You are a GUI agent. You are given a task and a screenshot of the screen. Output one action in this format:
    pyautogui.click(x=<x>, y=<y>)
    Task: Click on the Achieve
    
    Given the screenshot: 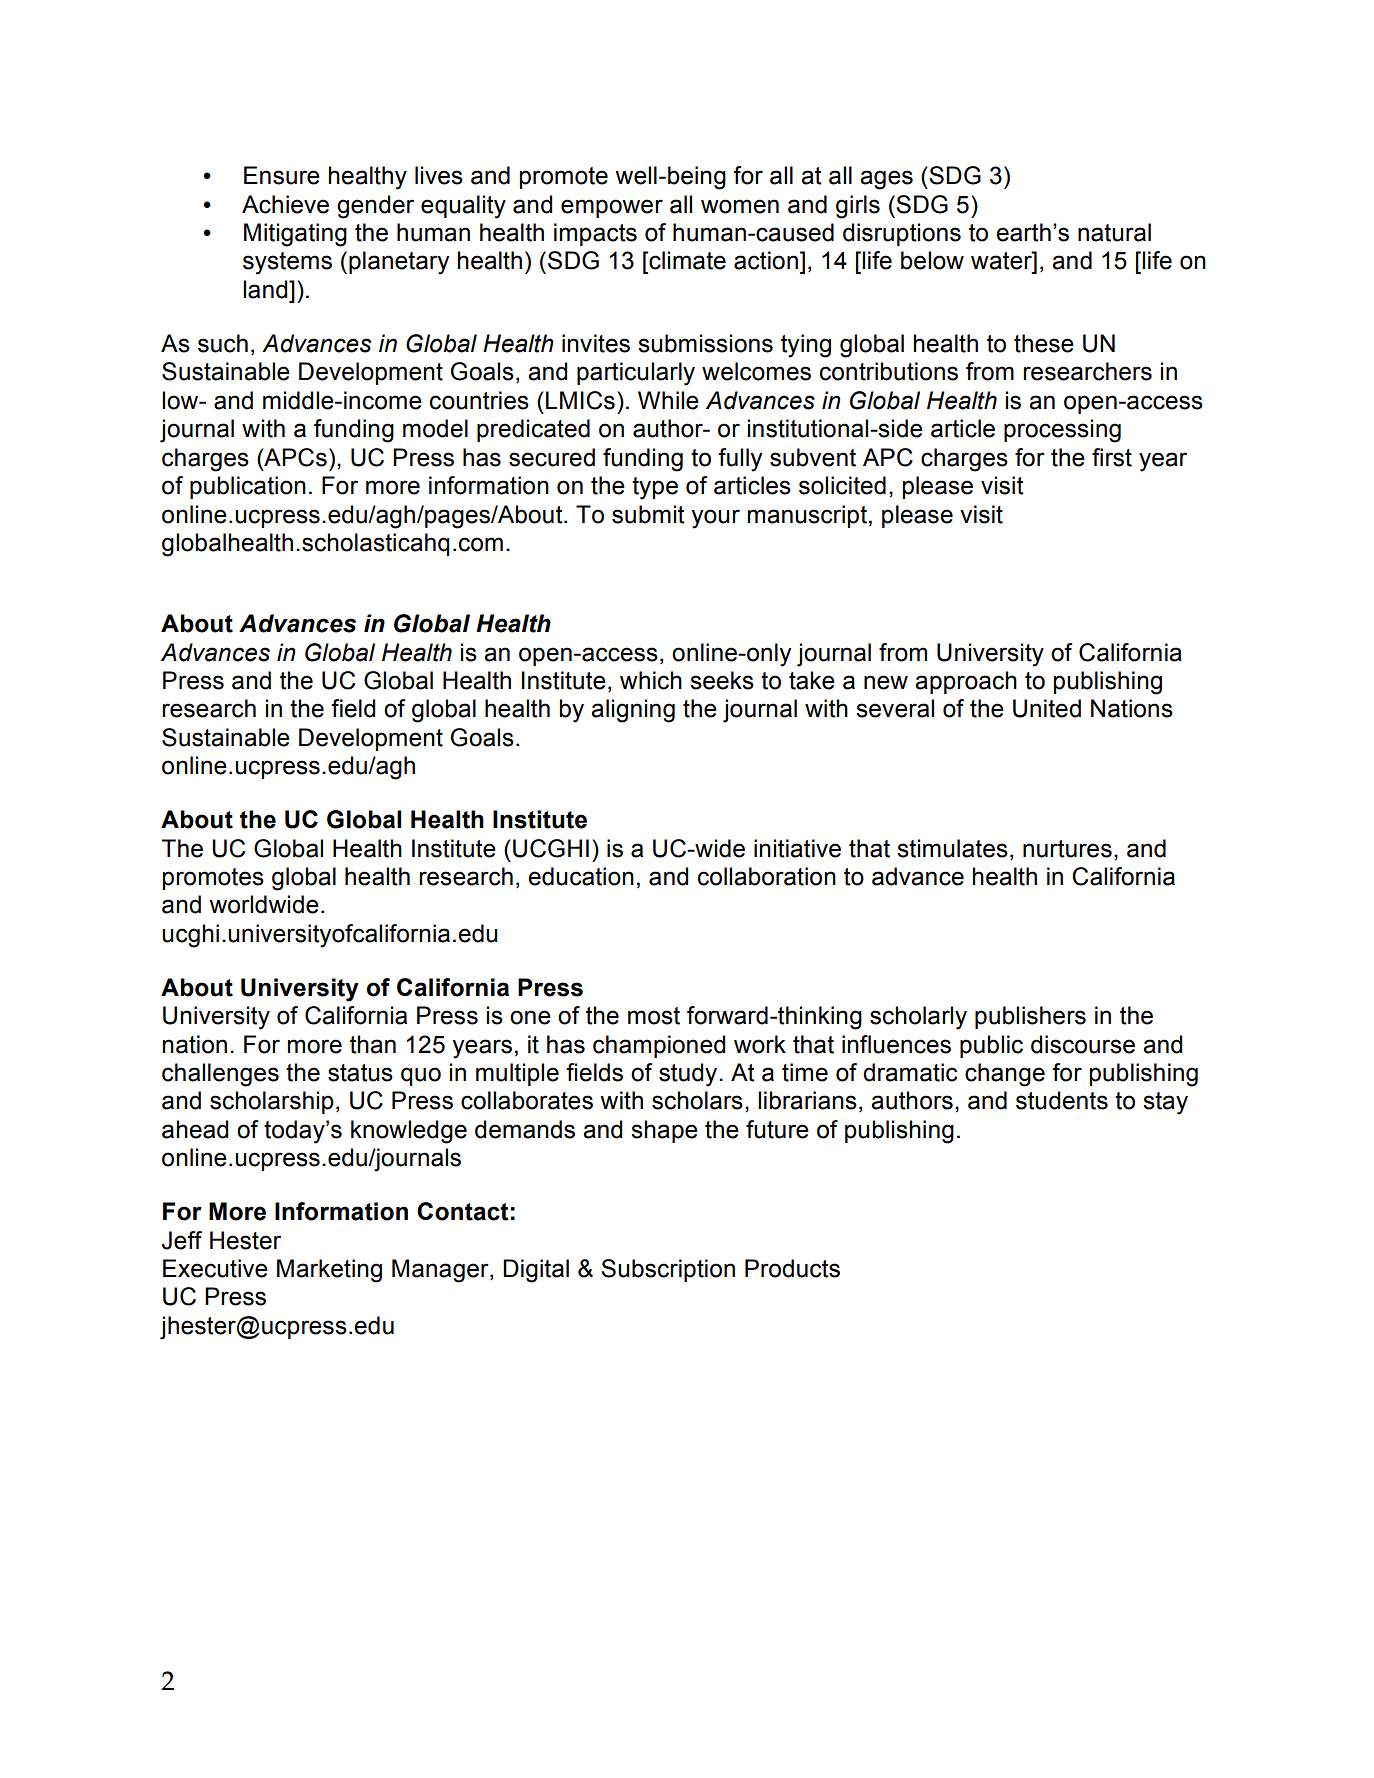 What is the action you would take?
    pyautogui.click(x=285, y=204)
